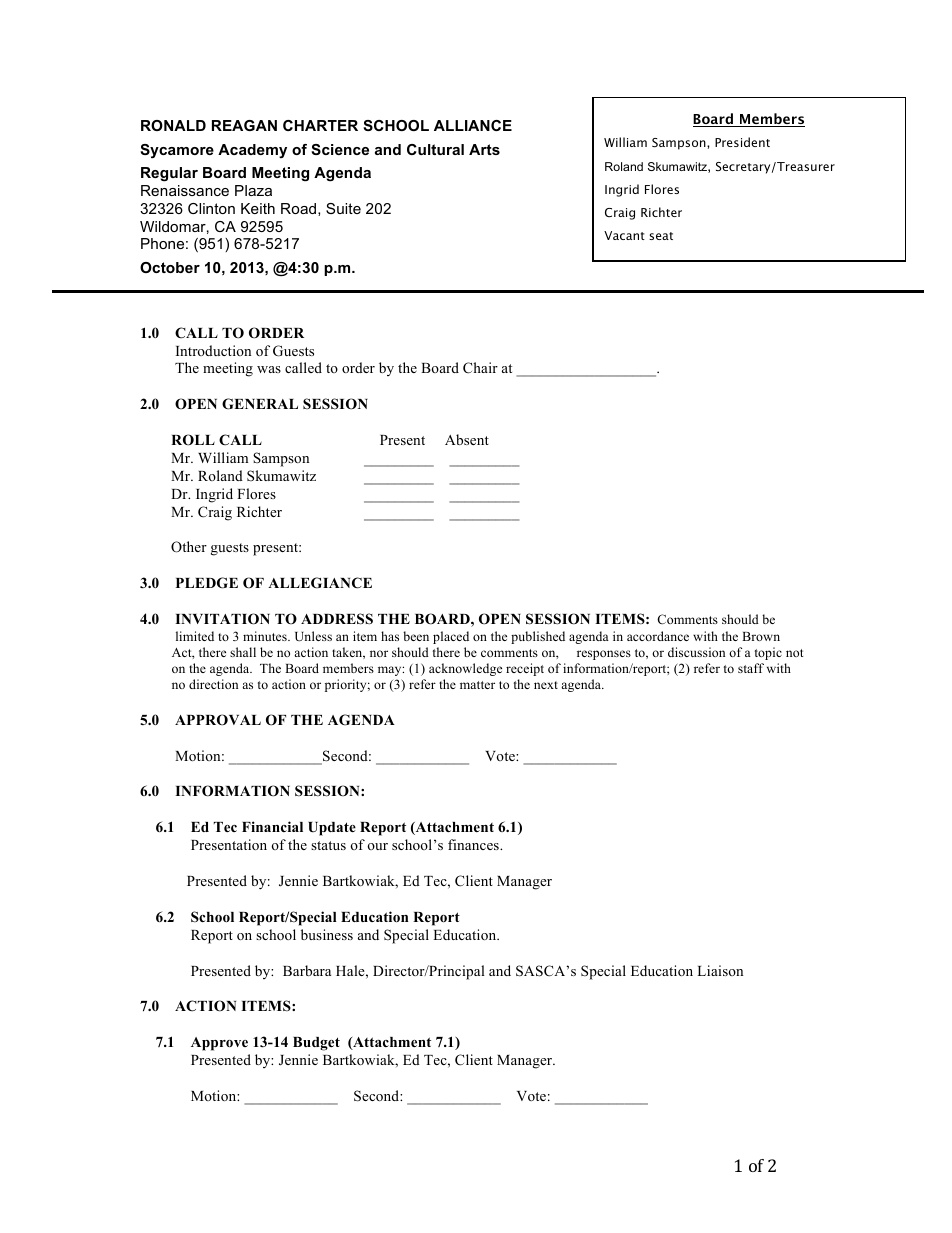  Describe the element at coordinates (761, 636) in the screenshot. I see `Brown` at that location.
